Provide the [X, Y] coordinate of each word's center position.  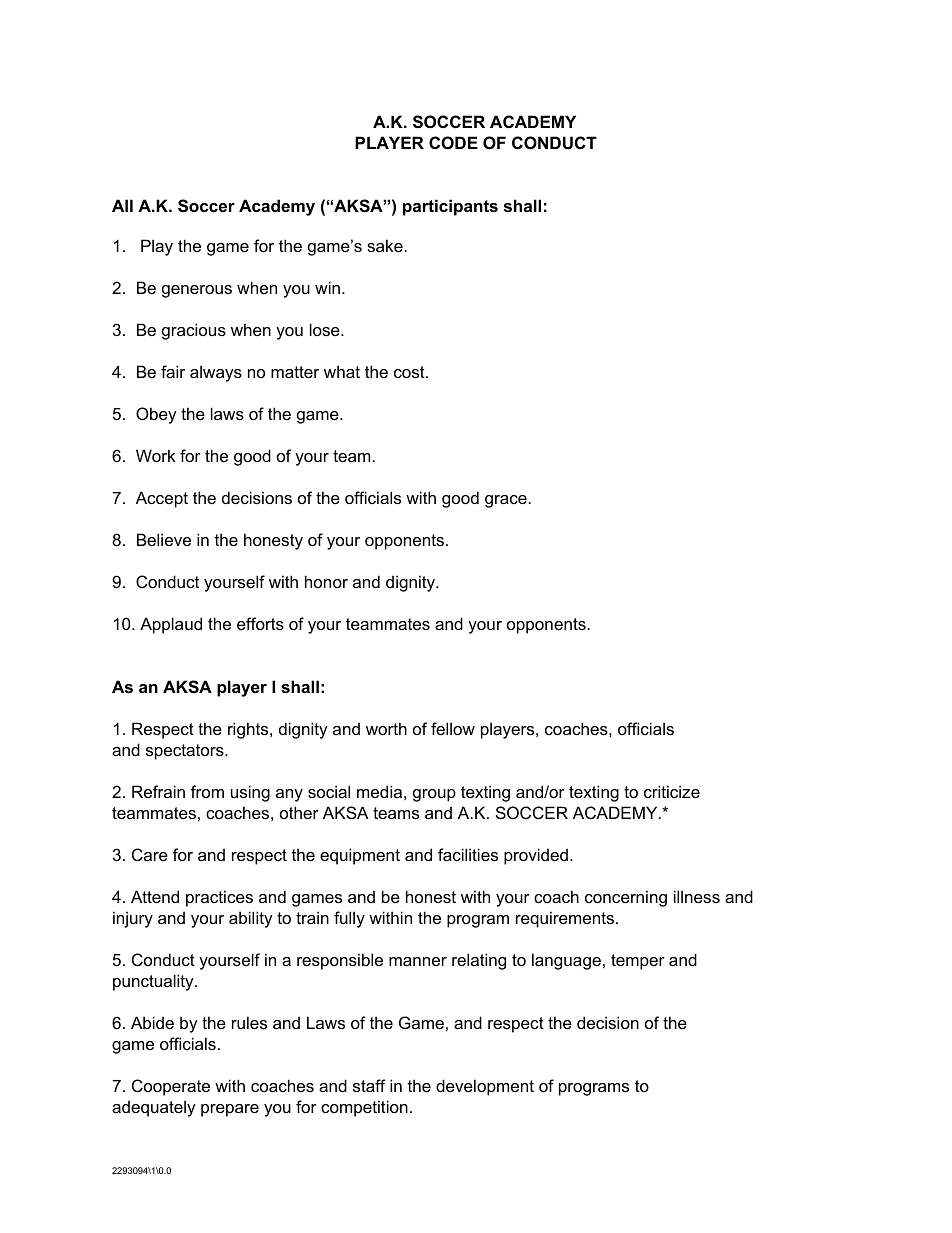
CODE [453, 142]
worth [386, 728]
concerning [626, 898]
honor [326, 581]
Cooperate [171, 1087]
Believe [164, 539]
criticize [672, 791]
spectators [186, 752]
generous [197, 291]
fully [349, 919]
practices [219, 898]
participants [450, 207]
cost [410, 372]
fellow [453, 728]
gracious [194, 331]
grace [506, 501]
